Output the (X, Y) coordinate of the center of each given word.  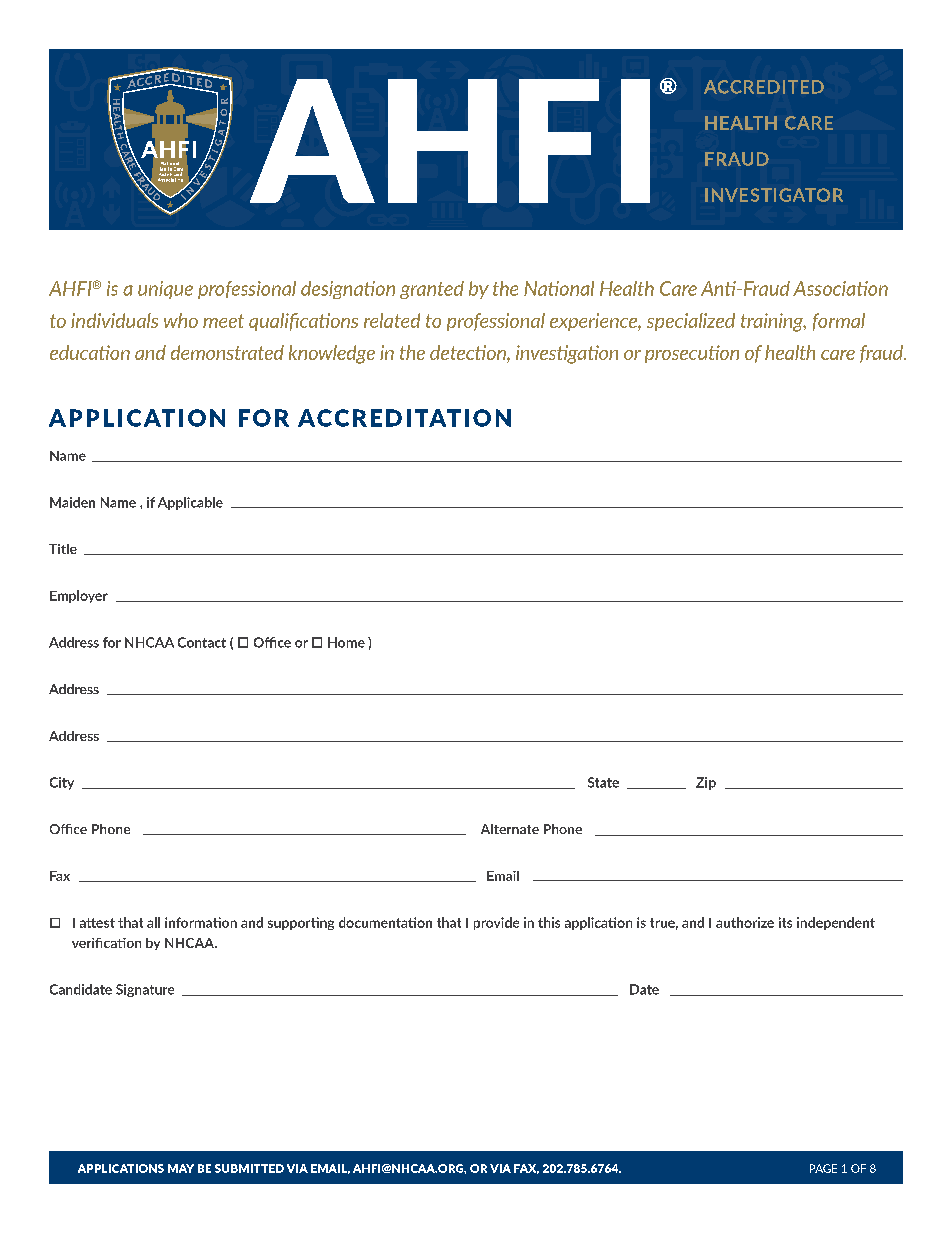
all (153, 922)
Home (346, 642)
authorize (745, 922)
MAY (181, 1168)
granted (432, 290)
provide (496, 923)
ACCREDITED (764, 87)
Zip (706, 783)
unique (165, 290)
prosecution (692, 354)
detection (469, 354)
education (90, 352)
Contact (202, 642)
